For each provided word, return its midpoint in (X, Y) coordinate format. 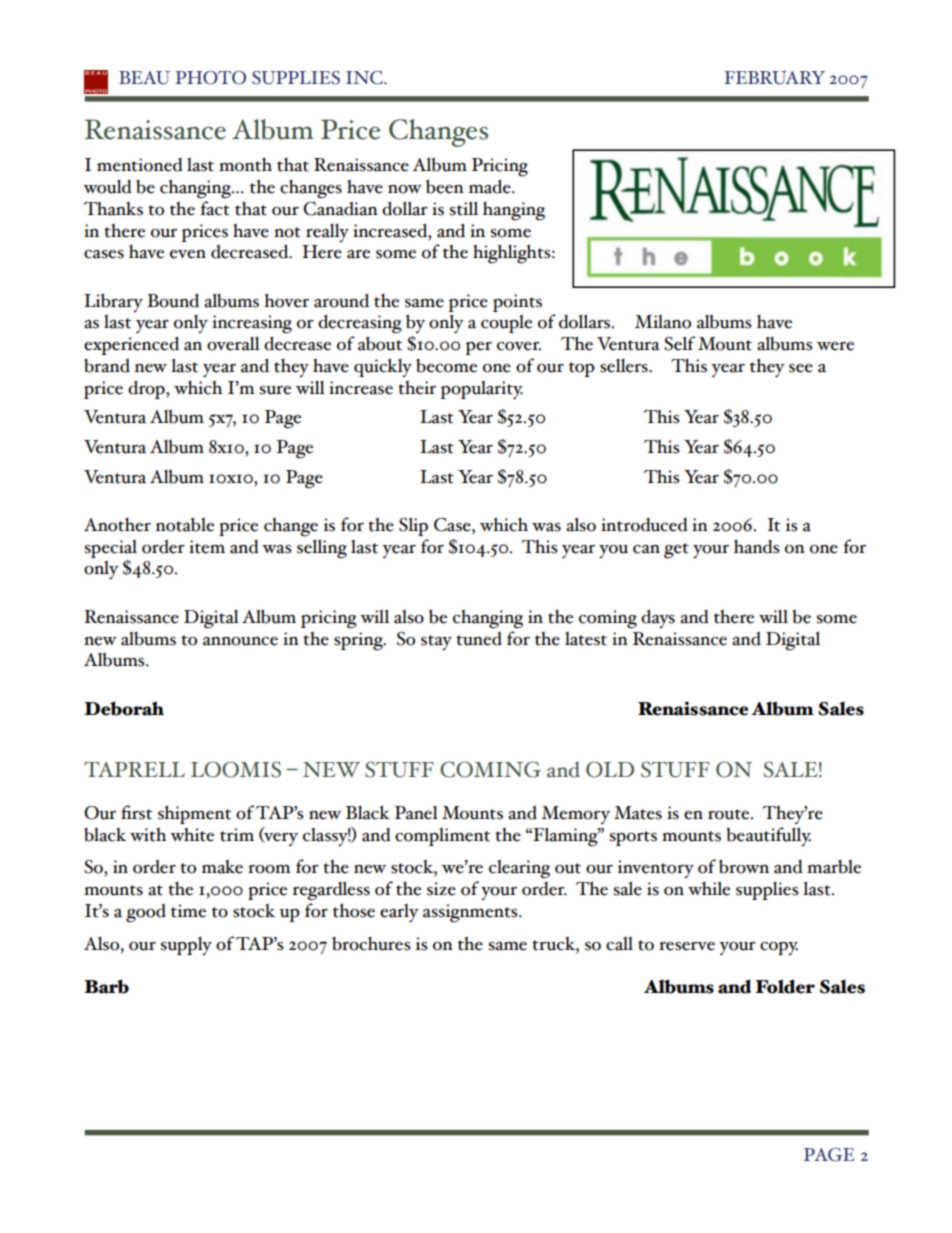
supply (186, 946)
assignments (471, 913)
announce (240, 641)
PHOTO (210, 78)
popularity (482, 390)
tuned (479, 637)
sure (275, 390)
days (658, 618)
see (801, 368)
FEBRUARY (774, 78)
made (491, 186)
